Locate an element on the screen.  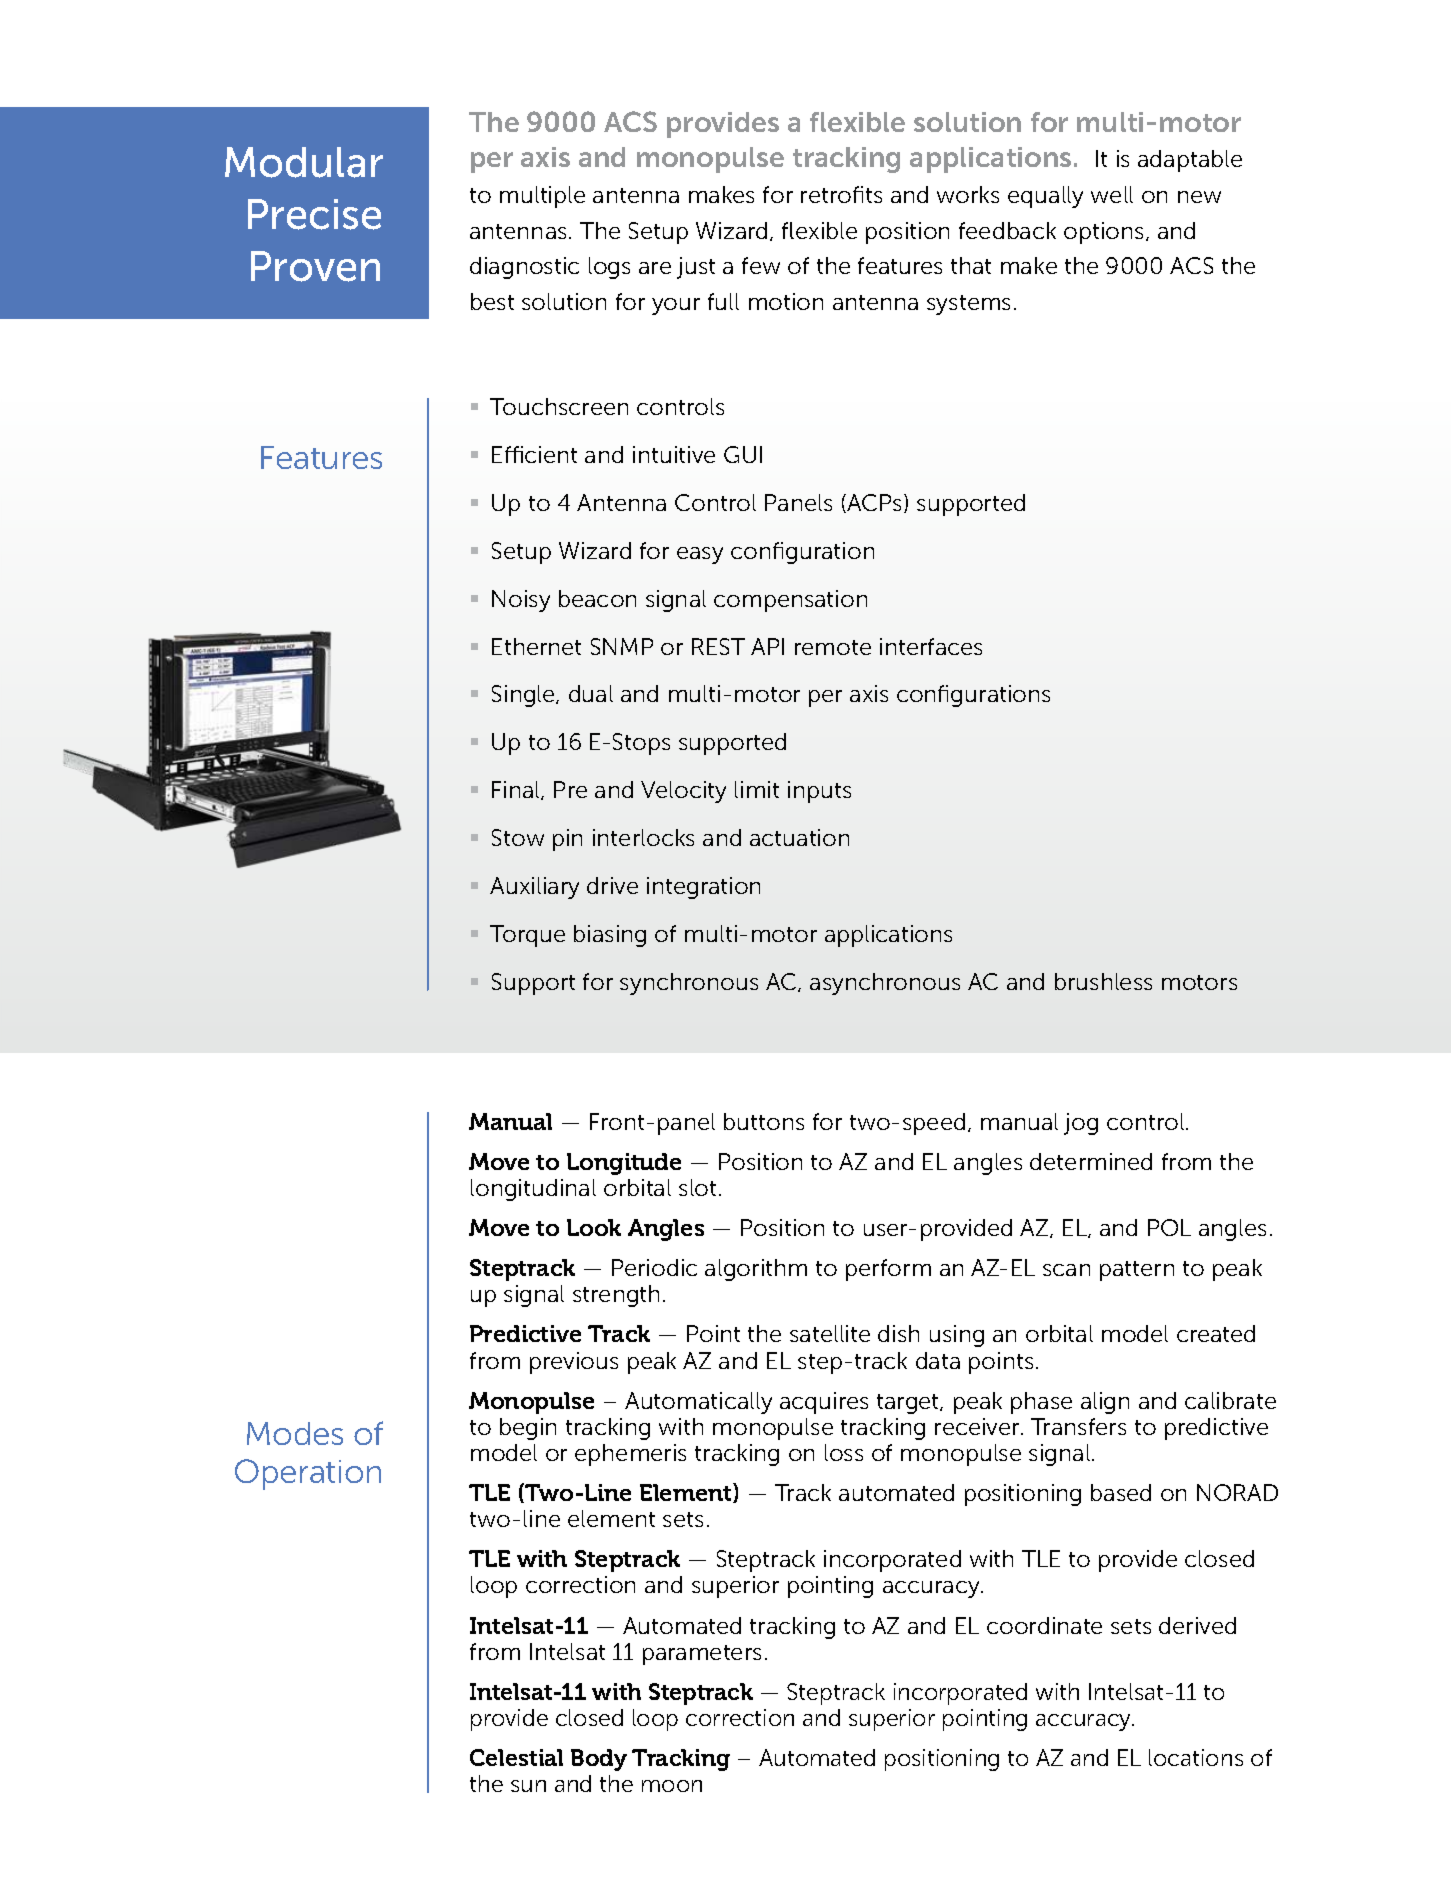
satellite is located at coordinates (830, 1333).
